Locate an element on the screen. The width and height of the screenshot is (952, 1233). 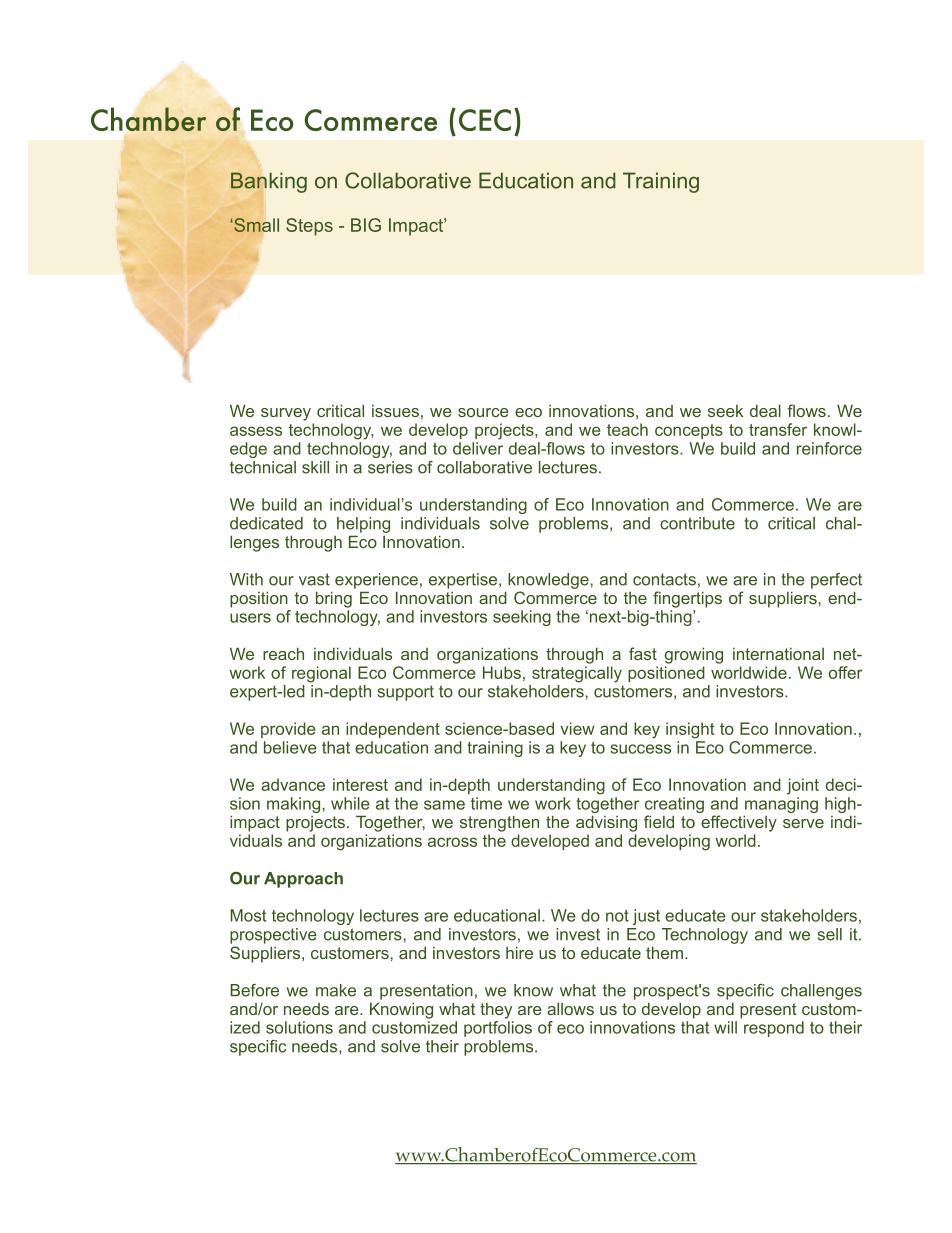
respond is located at coordinates (774, 1029).
